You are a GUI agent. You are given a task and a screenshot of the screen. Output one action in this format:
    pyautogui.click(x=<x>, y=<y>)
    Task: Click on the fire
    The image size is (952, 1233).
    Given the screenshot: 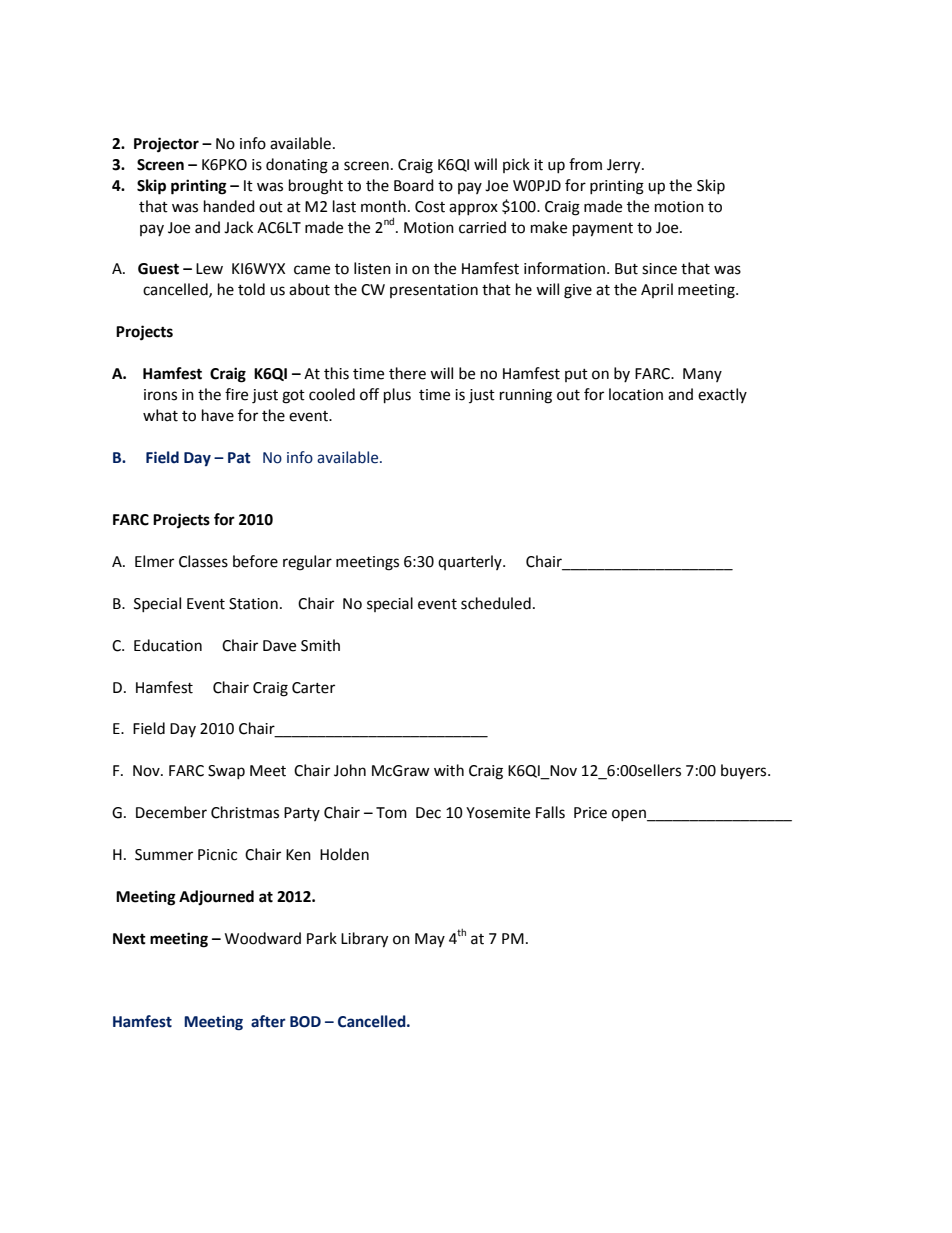 What is the action you would take?
    pyautogui.click(x=236, y=394)
